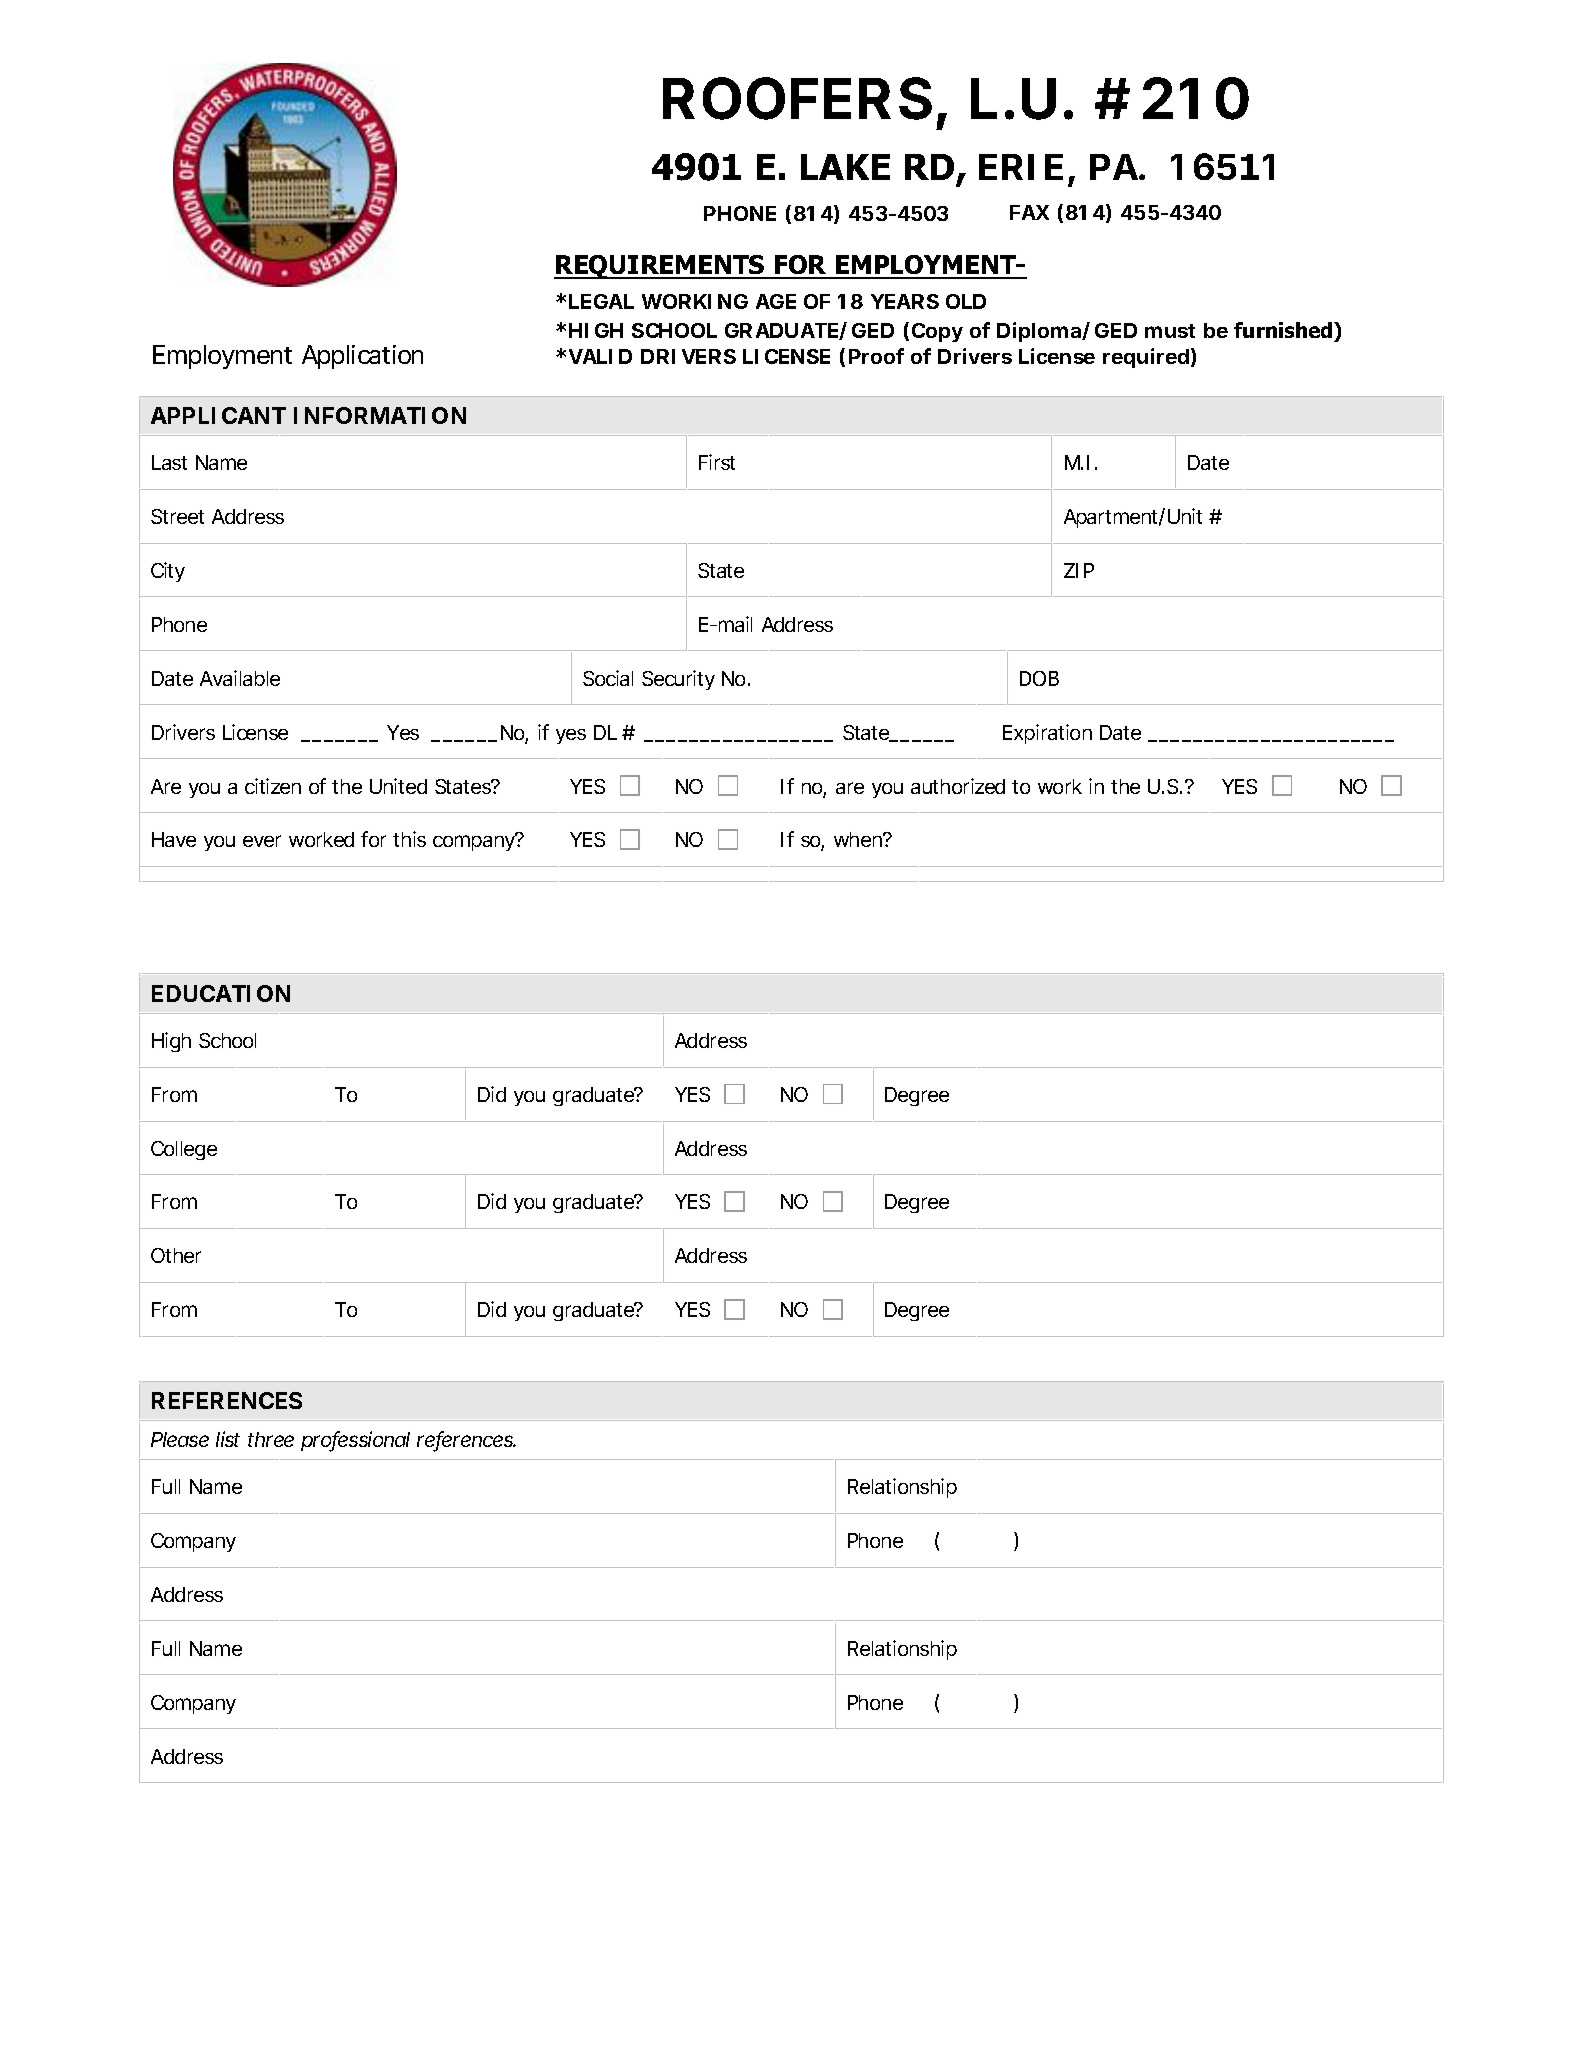 The image size is (1583, 2048). I want to click on REQUIREMENTS, so click(660, 267).
